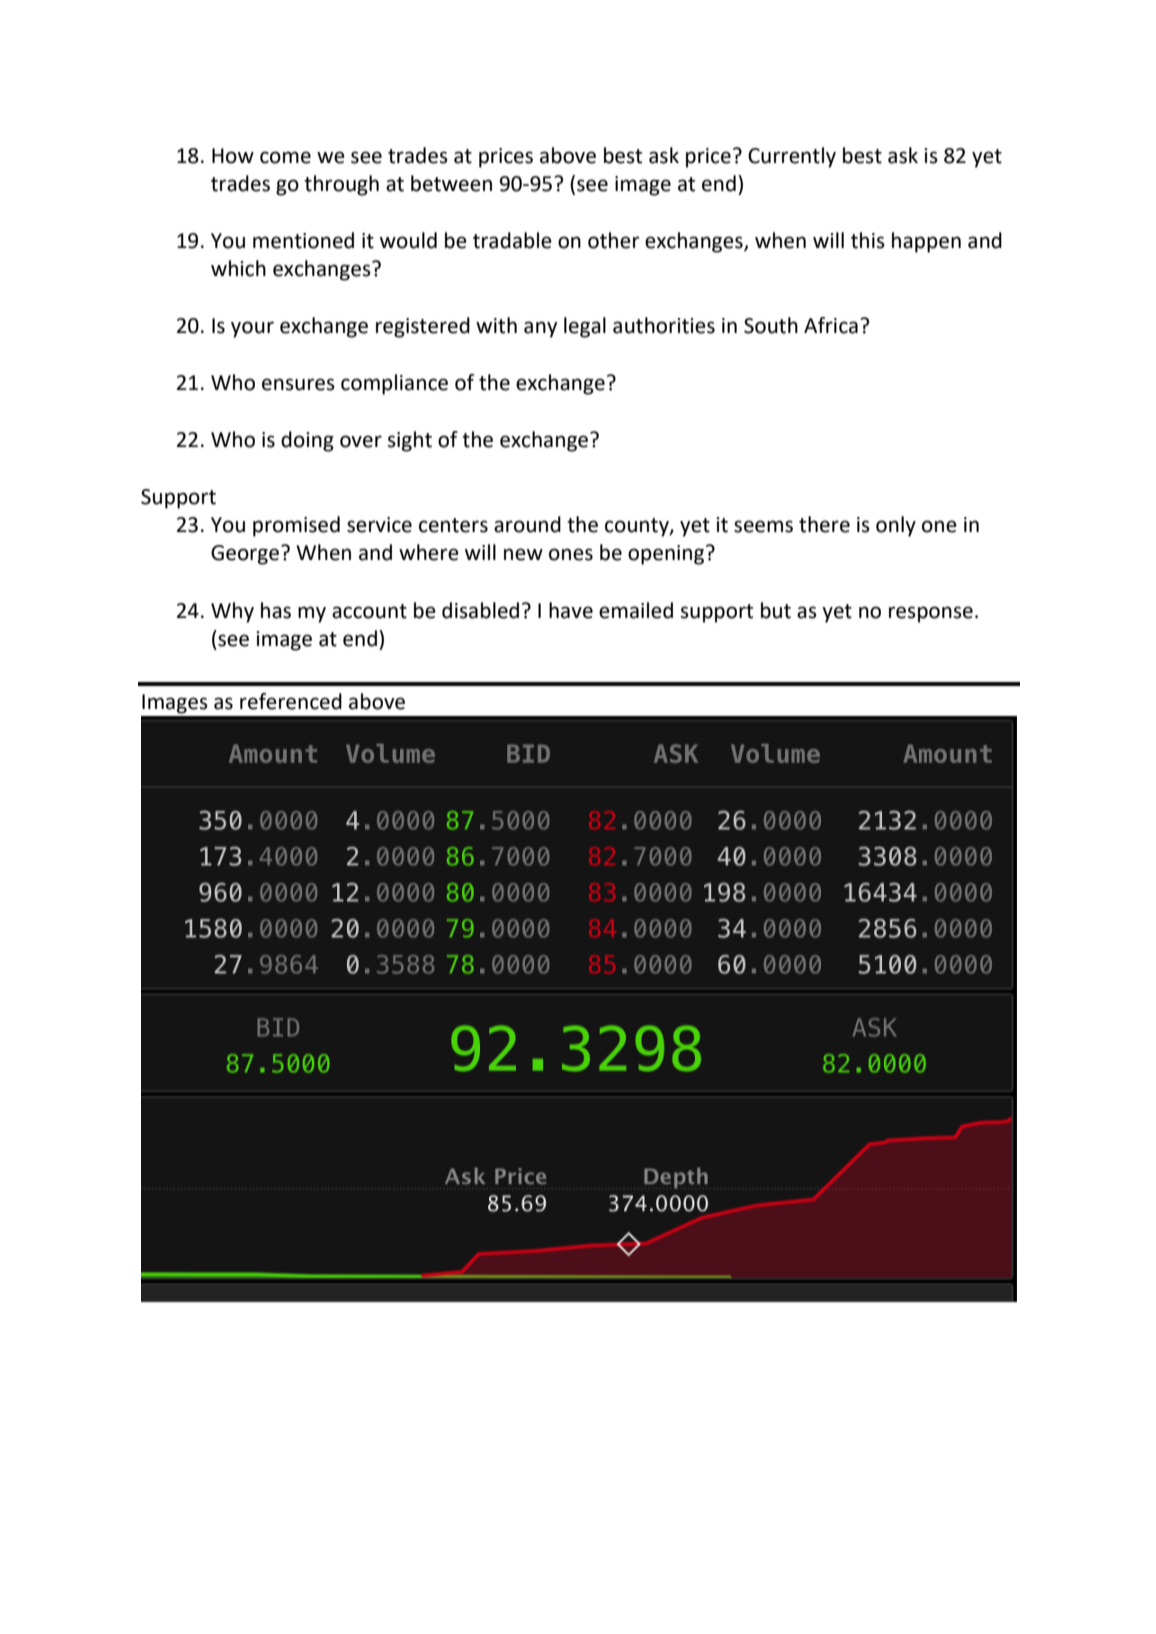  Describe the element at coordinates (571, 610) in the page. I see `have` at that location.
